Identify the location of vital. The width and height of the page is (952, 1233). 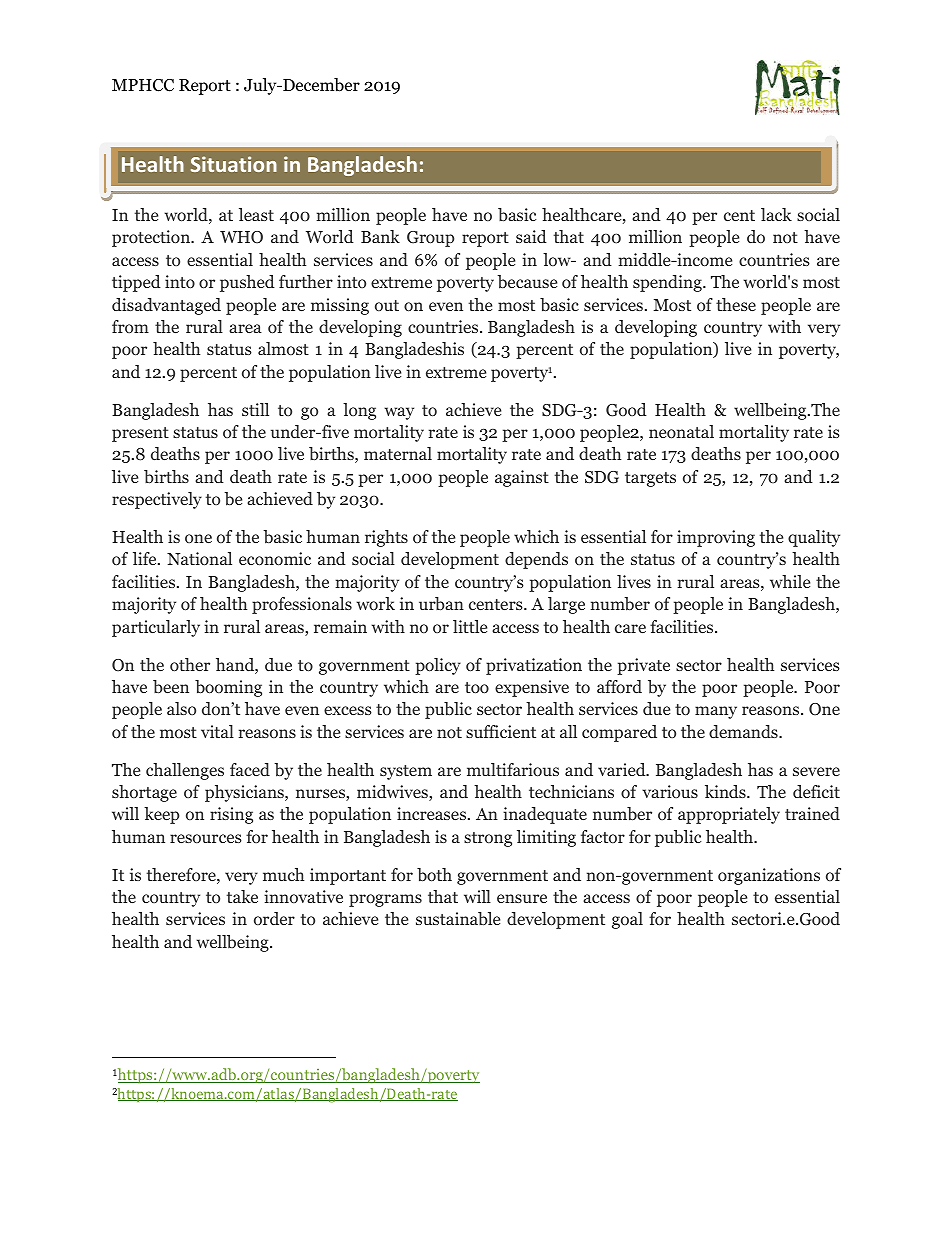
(217, 731).
